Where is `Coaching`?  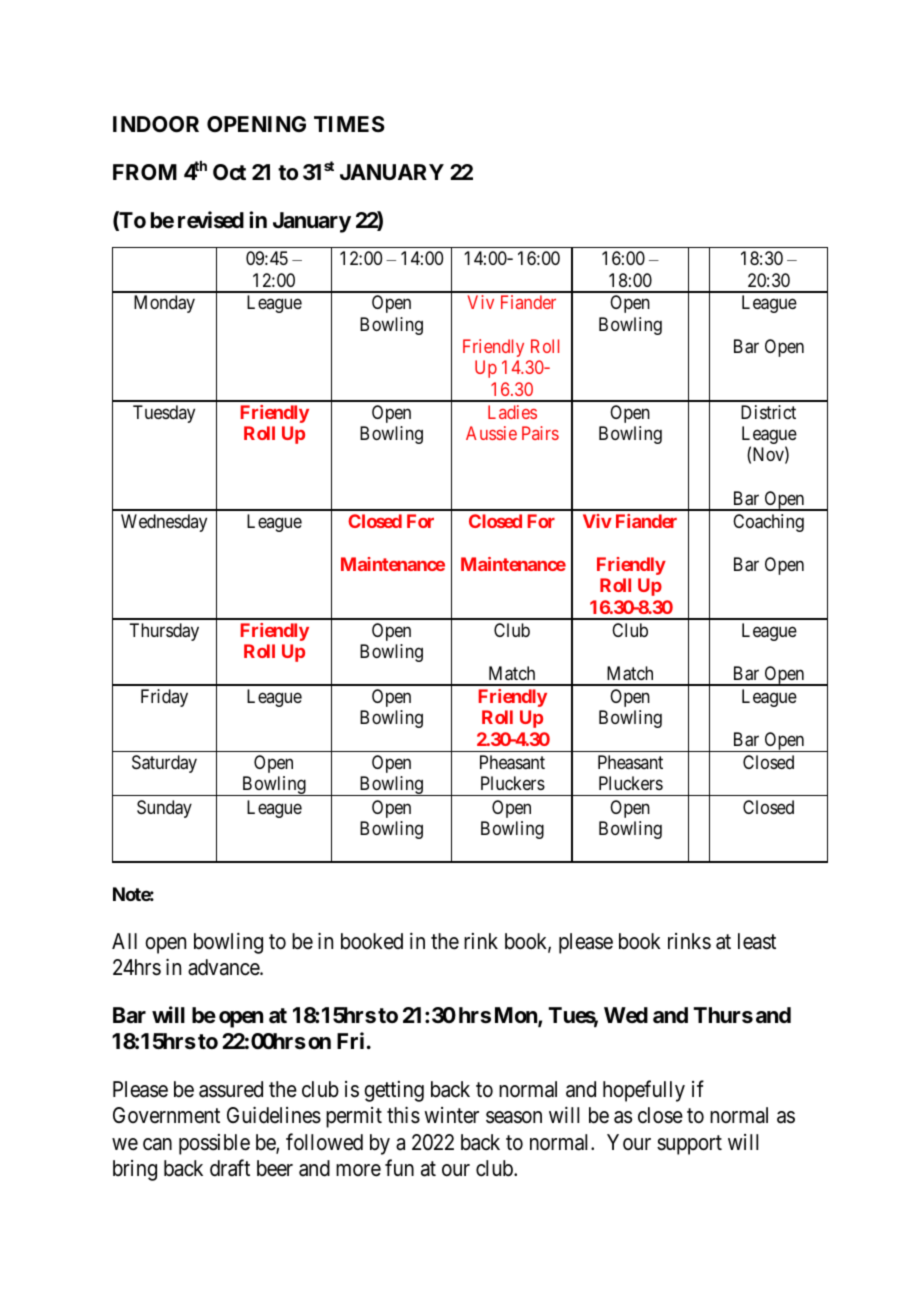 Coaching is located at coordinates (768, 523).
